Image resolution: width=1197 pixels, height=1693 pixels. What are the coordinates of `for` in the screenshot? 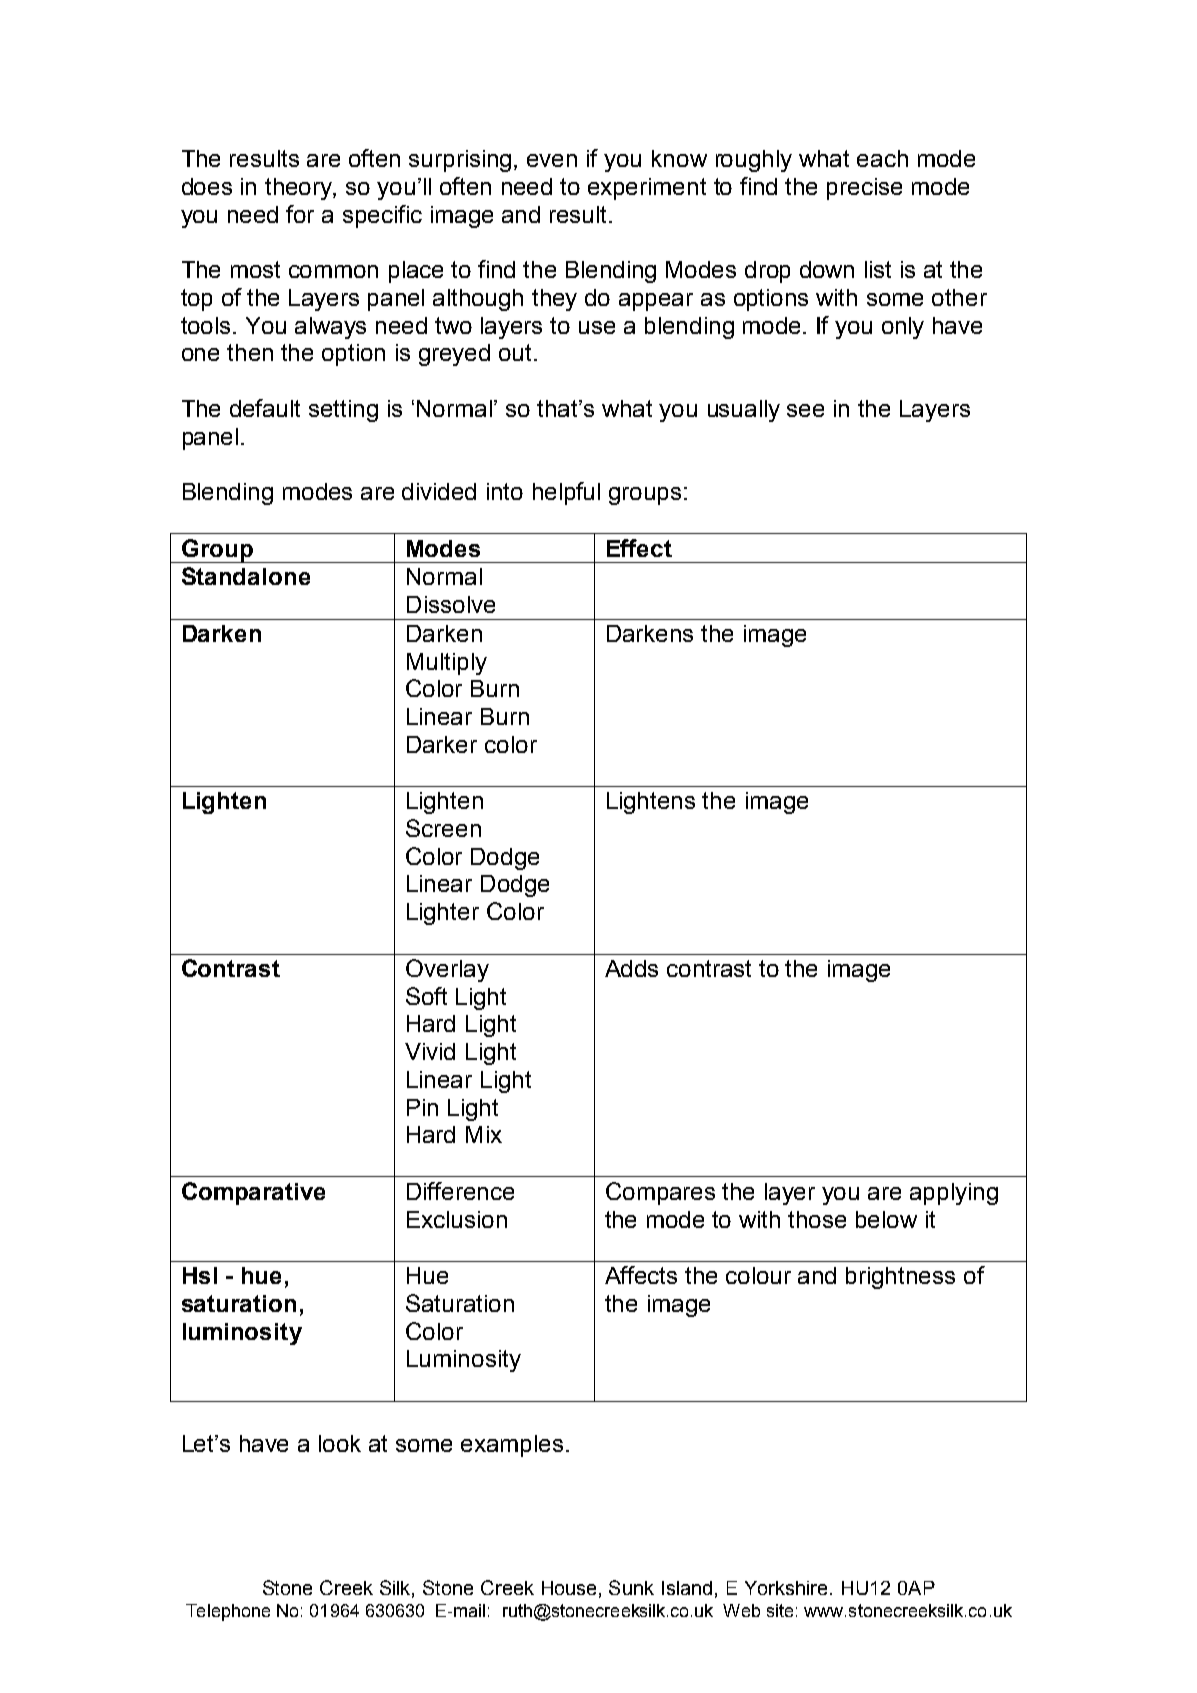 It's located at (300, 214).
